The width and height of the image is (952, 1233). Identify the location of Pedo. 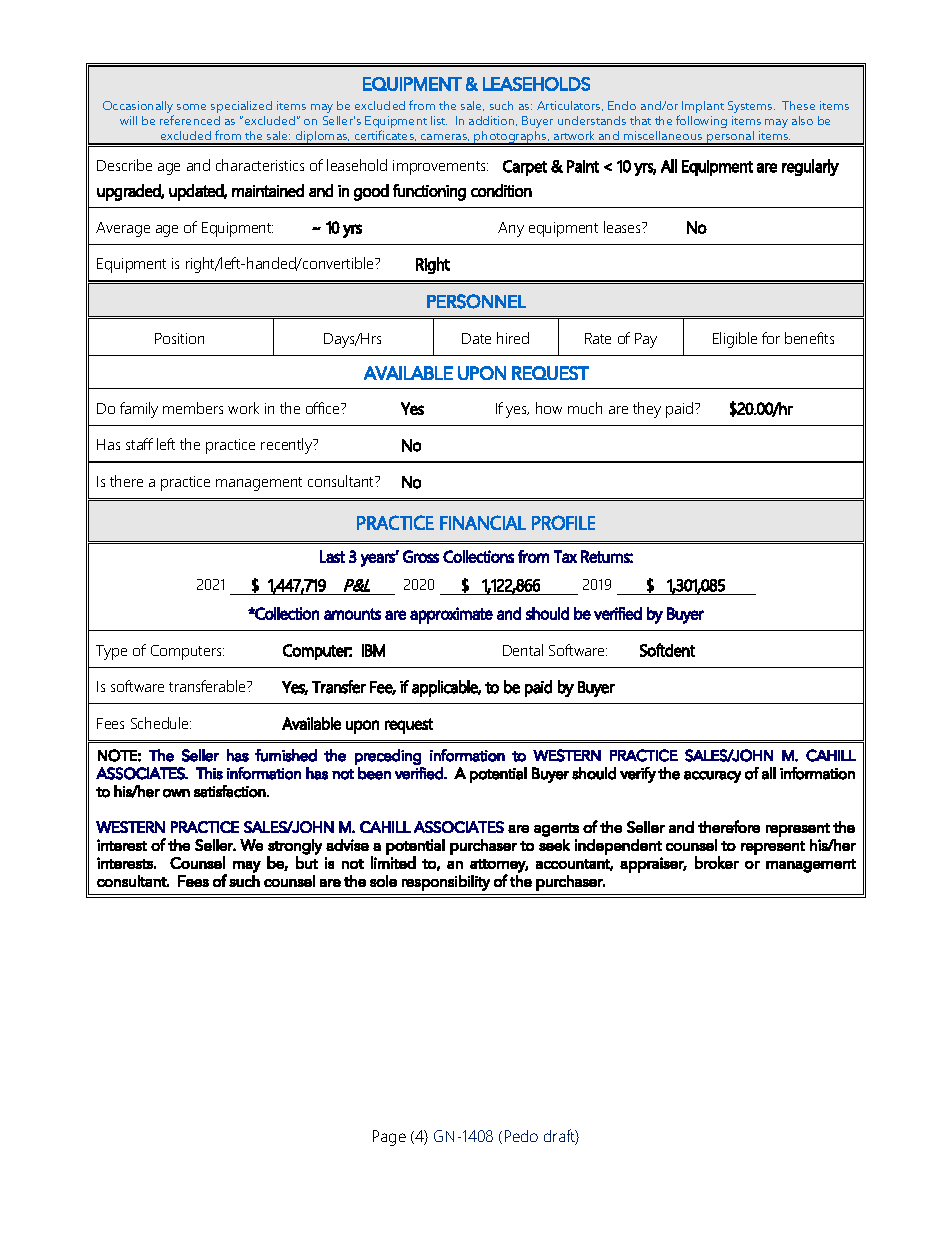
(521, 1136).
